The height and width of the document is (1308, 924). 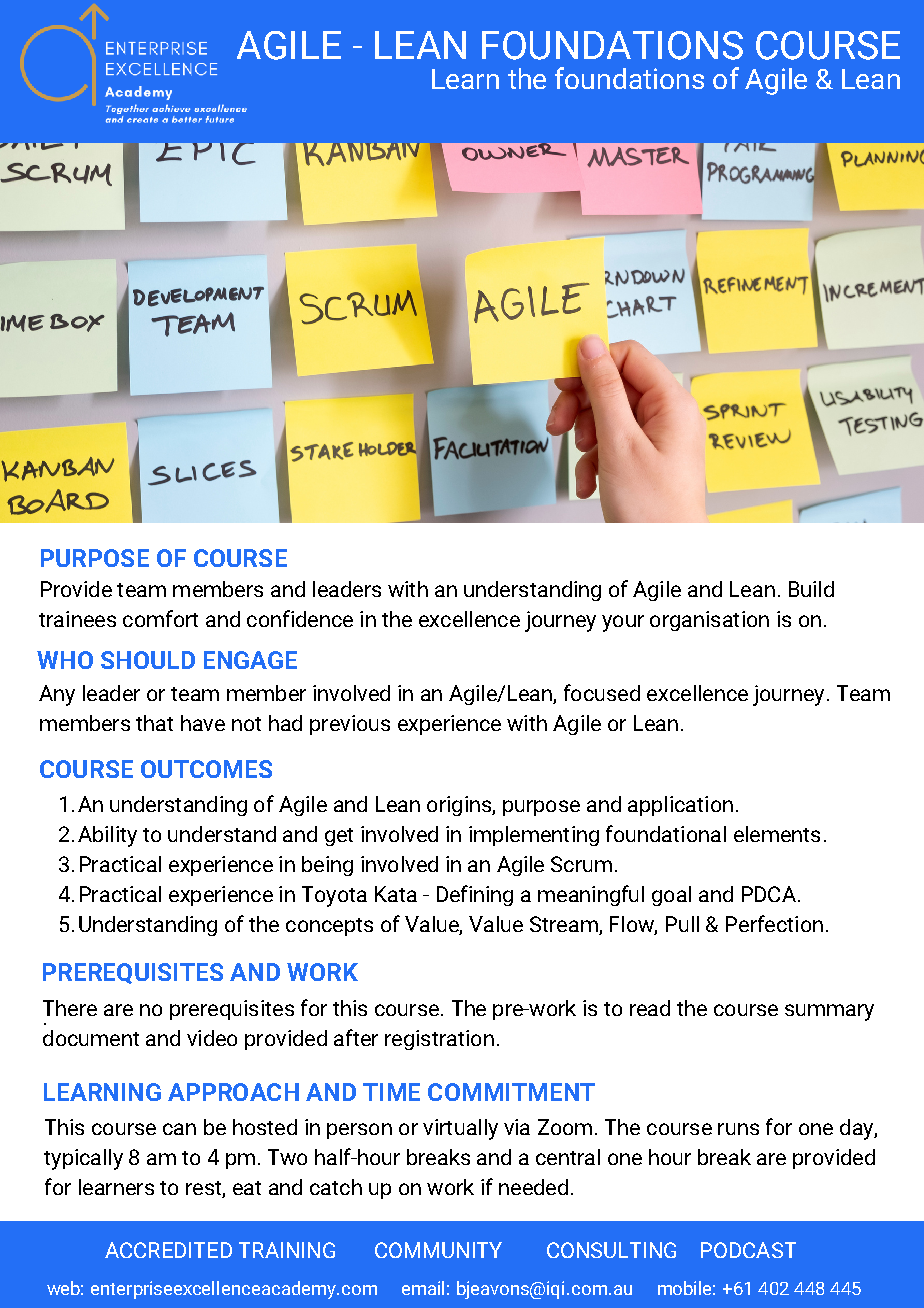 What do you see at coordinates (475, 895) in the document?
I see `Defining` at bounding box center [475, 895].
